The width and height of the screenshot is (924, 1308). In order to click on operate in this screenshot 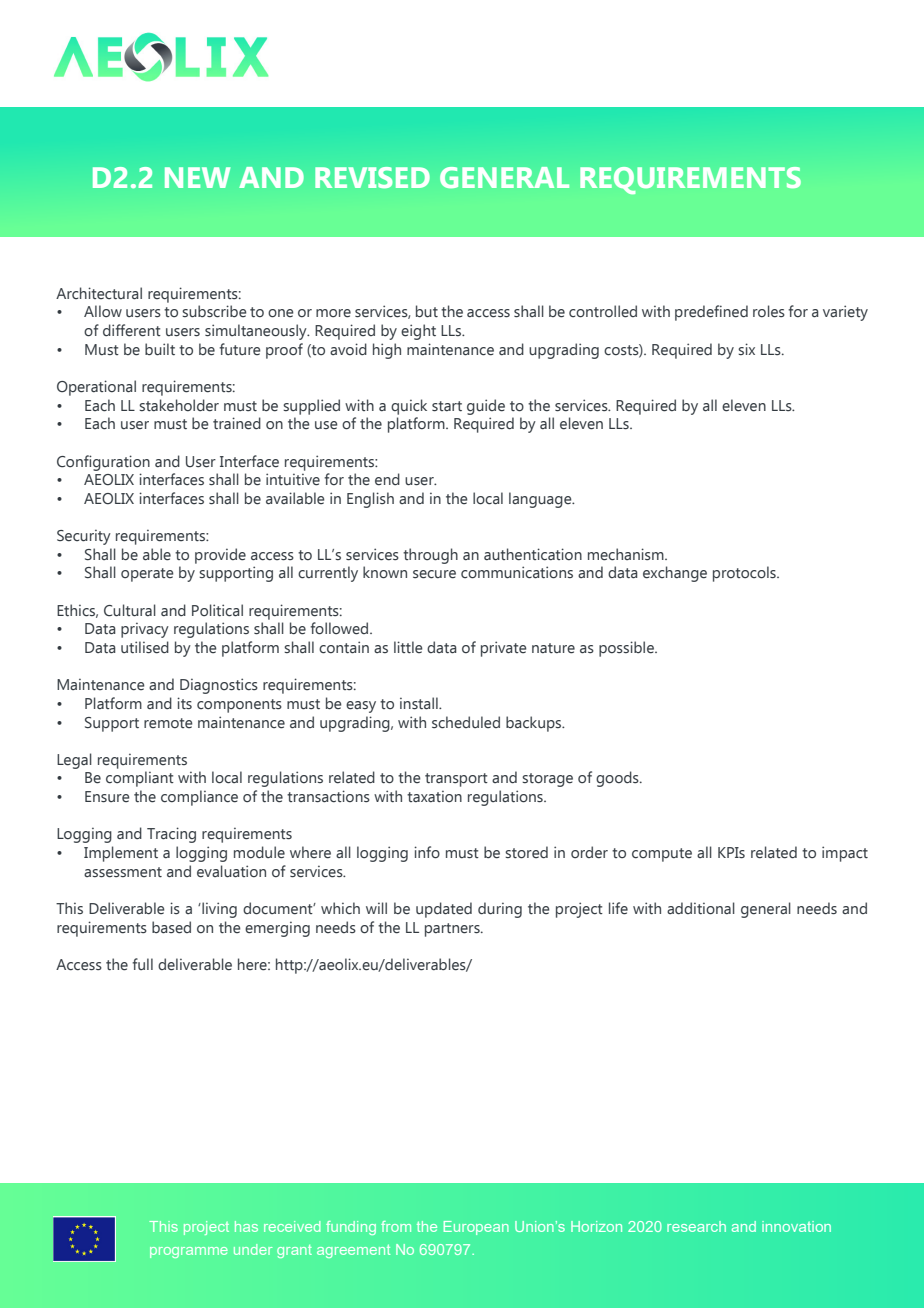, I will do `click(147, 575)`.
